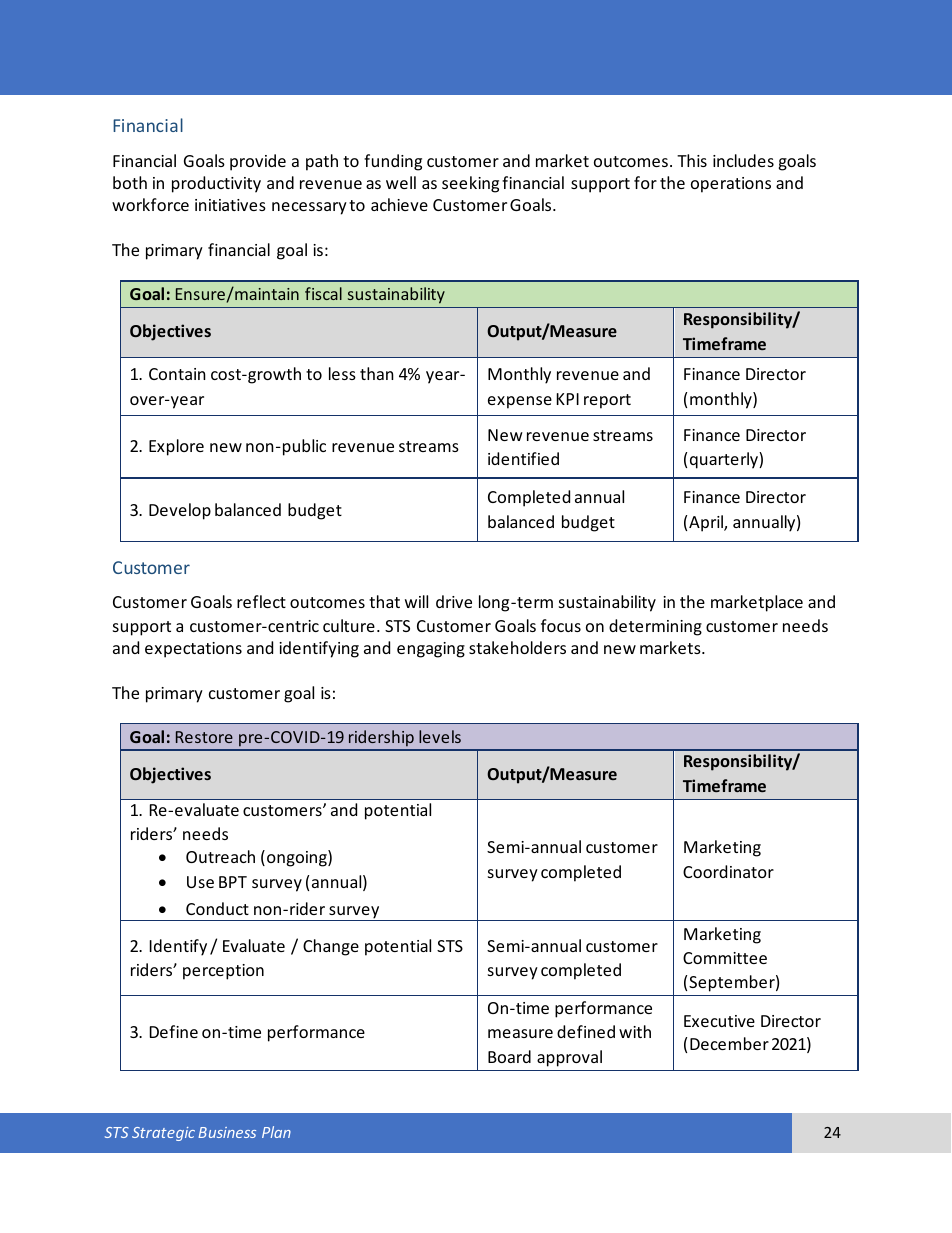  Describe the element at coordinates (523, 458) in the image. I see `identified` at that location.
